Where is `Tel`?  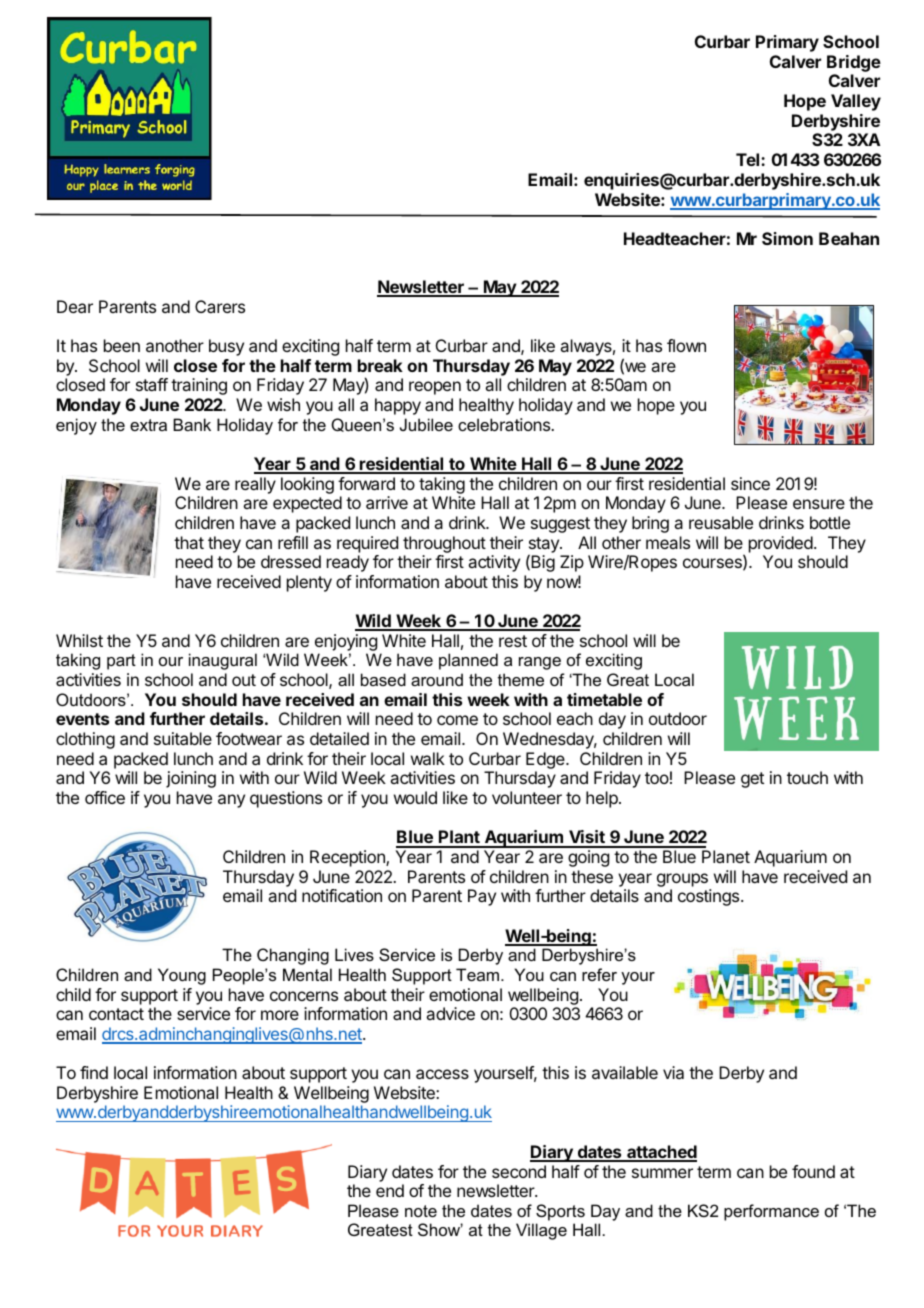 Tel is located at coordinates (749, 159).
